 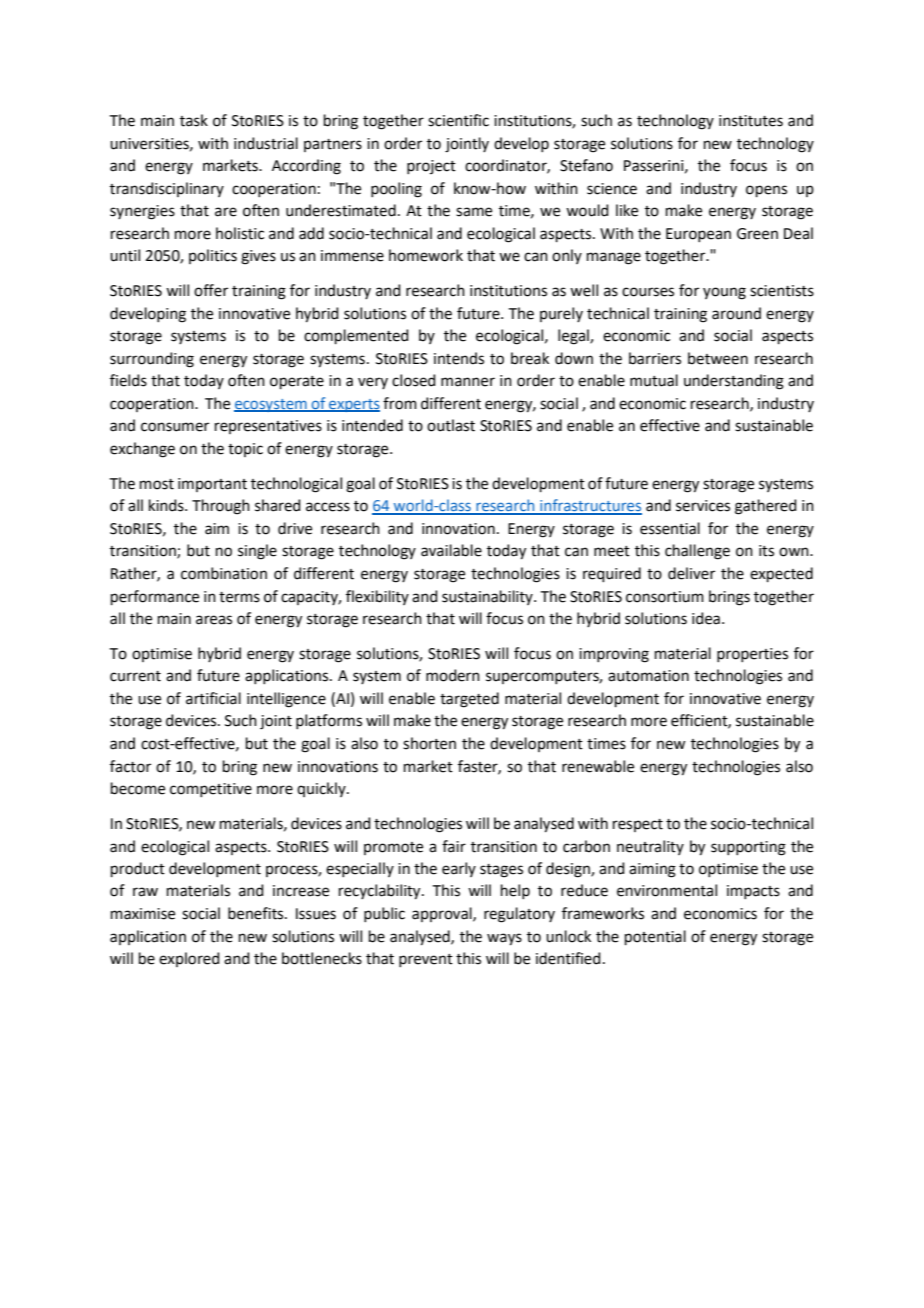 I want to click on explored, so click(x=189, y=959).
